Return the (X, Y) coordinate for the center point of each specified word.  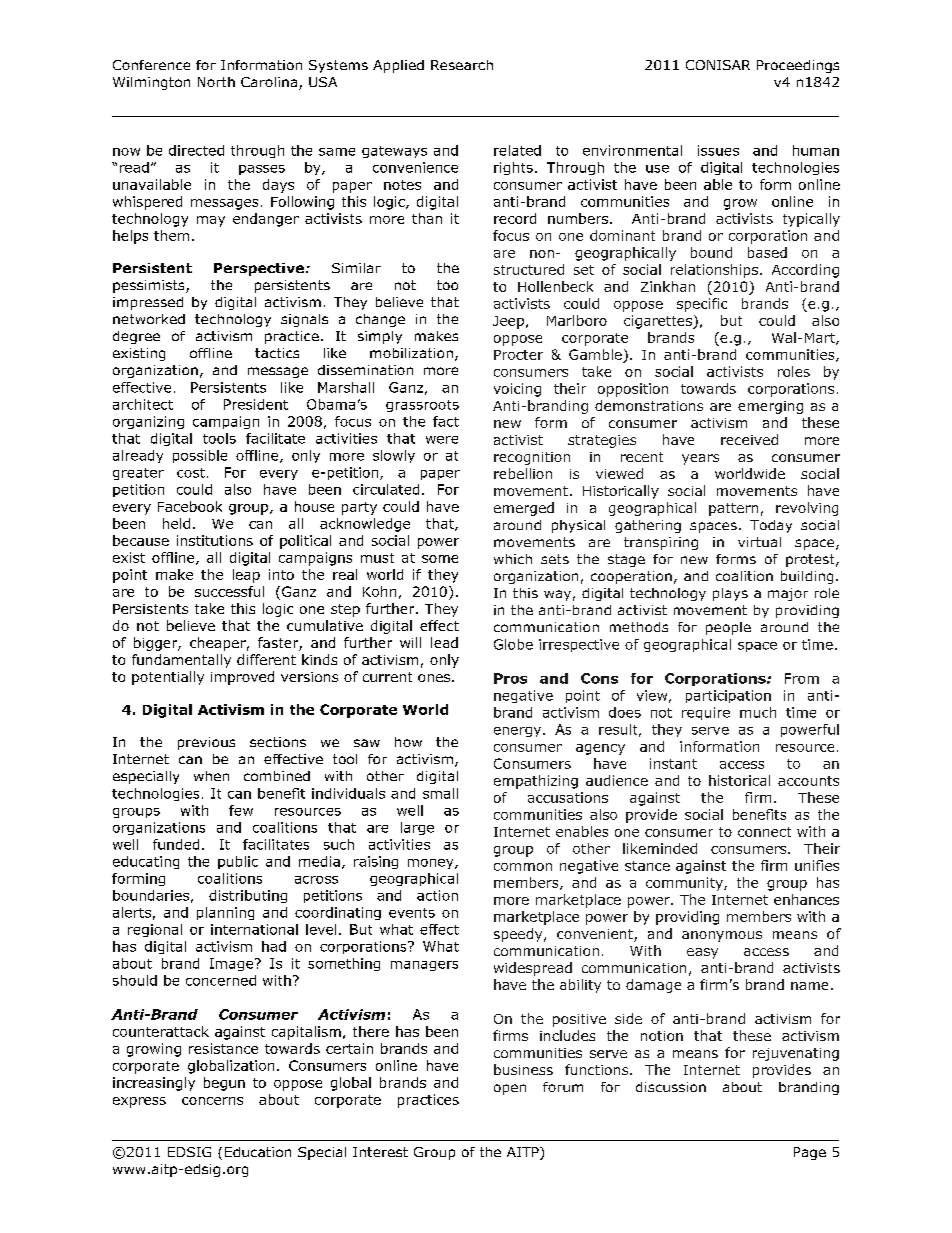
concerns (212, 1101)
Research (462, 65)
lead (444, 642)
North (216, 82)
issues (718, 150)
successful (229, 591)
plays (730, 594)
